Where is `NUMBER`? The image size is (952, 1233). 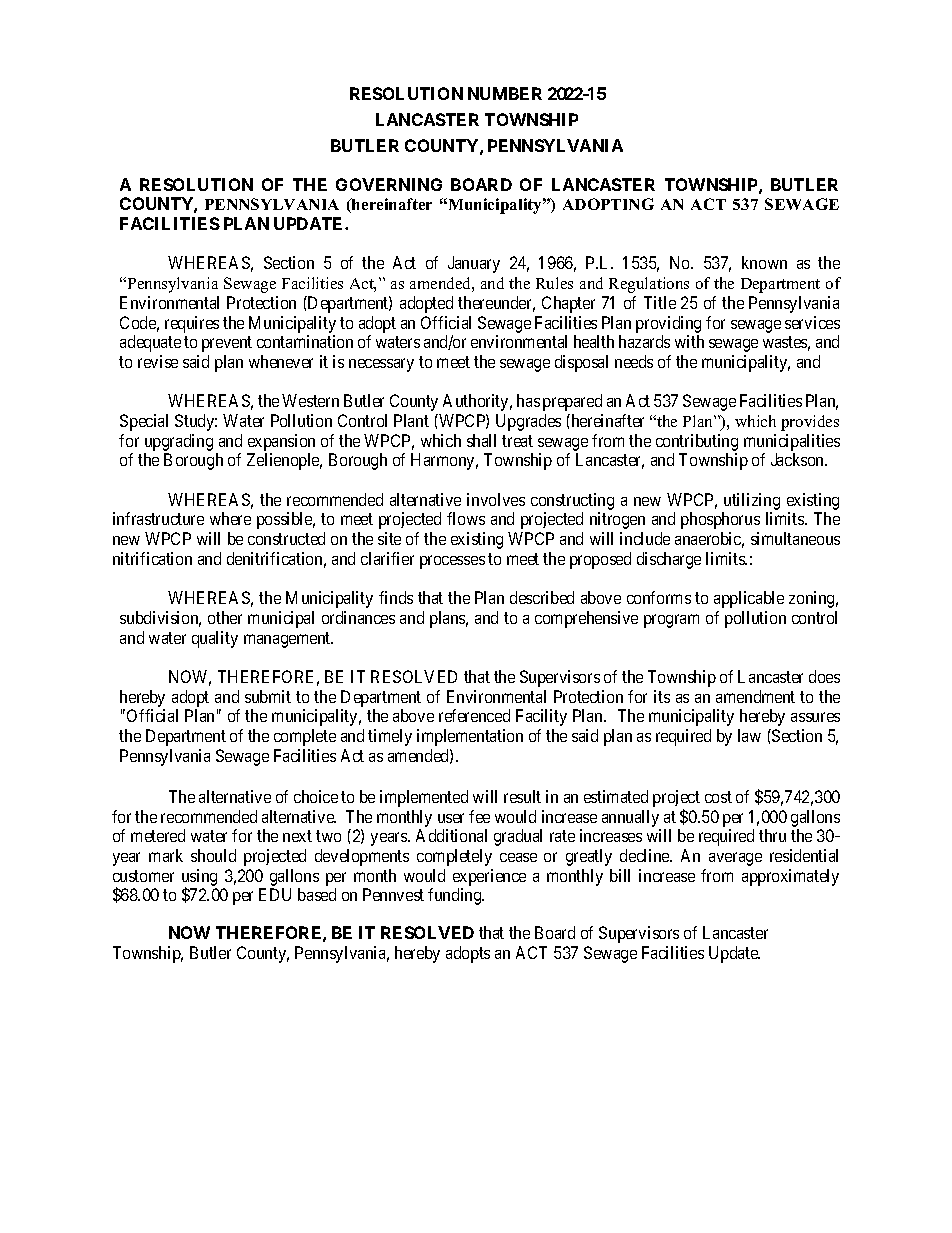 NUMBER is located at coordinates (505, 93).
